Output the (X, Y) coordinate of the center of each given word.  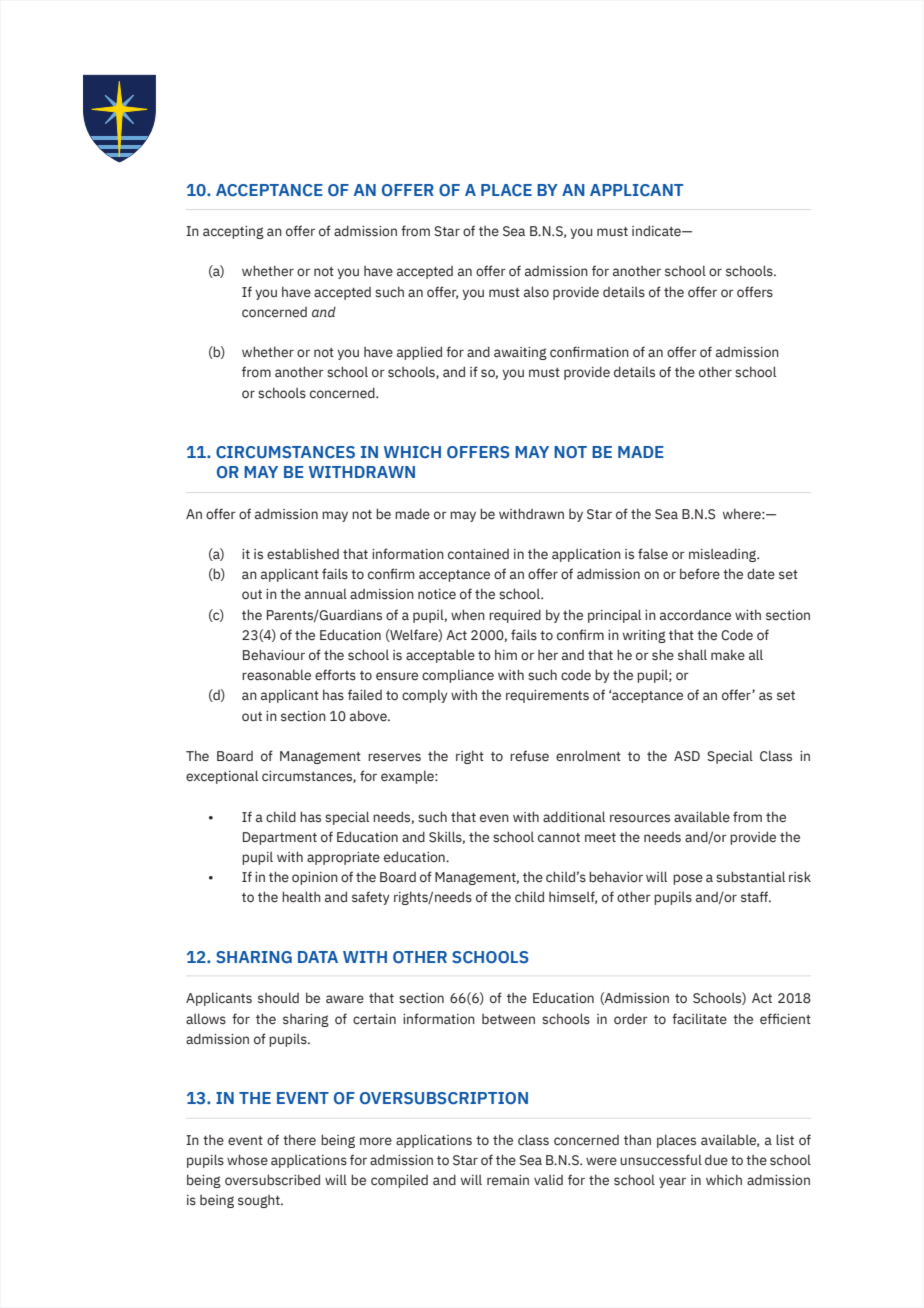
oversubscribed (272, 1179)
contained (478, 554)
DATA (318, 957)
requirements (547, 696)
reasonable (276, 675)
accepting (233, 232)
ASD (687, 756)
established (303, 554)
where (743, 513)
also (536, 291)
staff (756, 897)
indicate (657, 230)
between (508, 1019)
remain (508, 1180)
